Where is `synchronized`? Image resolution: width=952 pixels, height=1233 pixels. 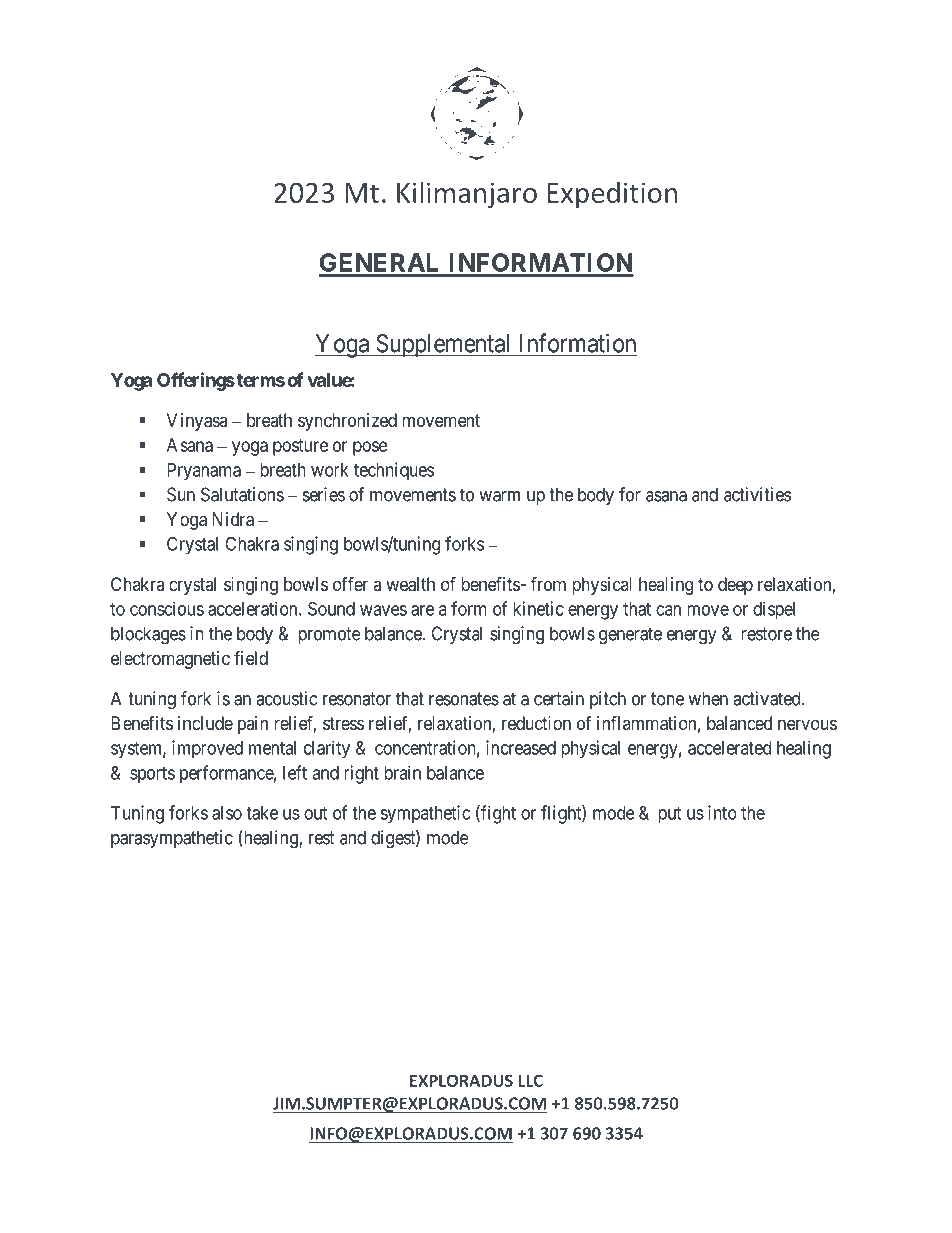
synchronized is located at coordinates (347, 422).
